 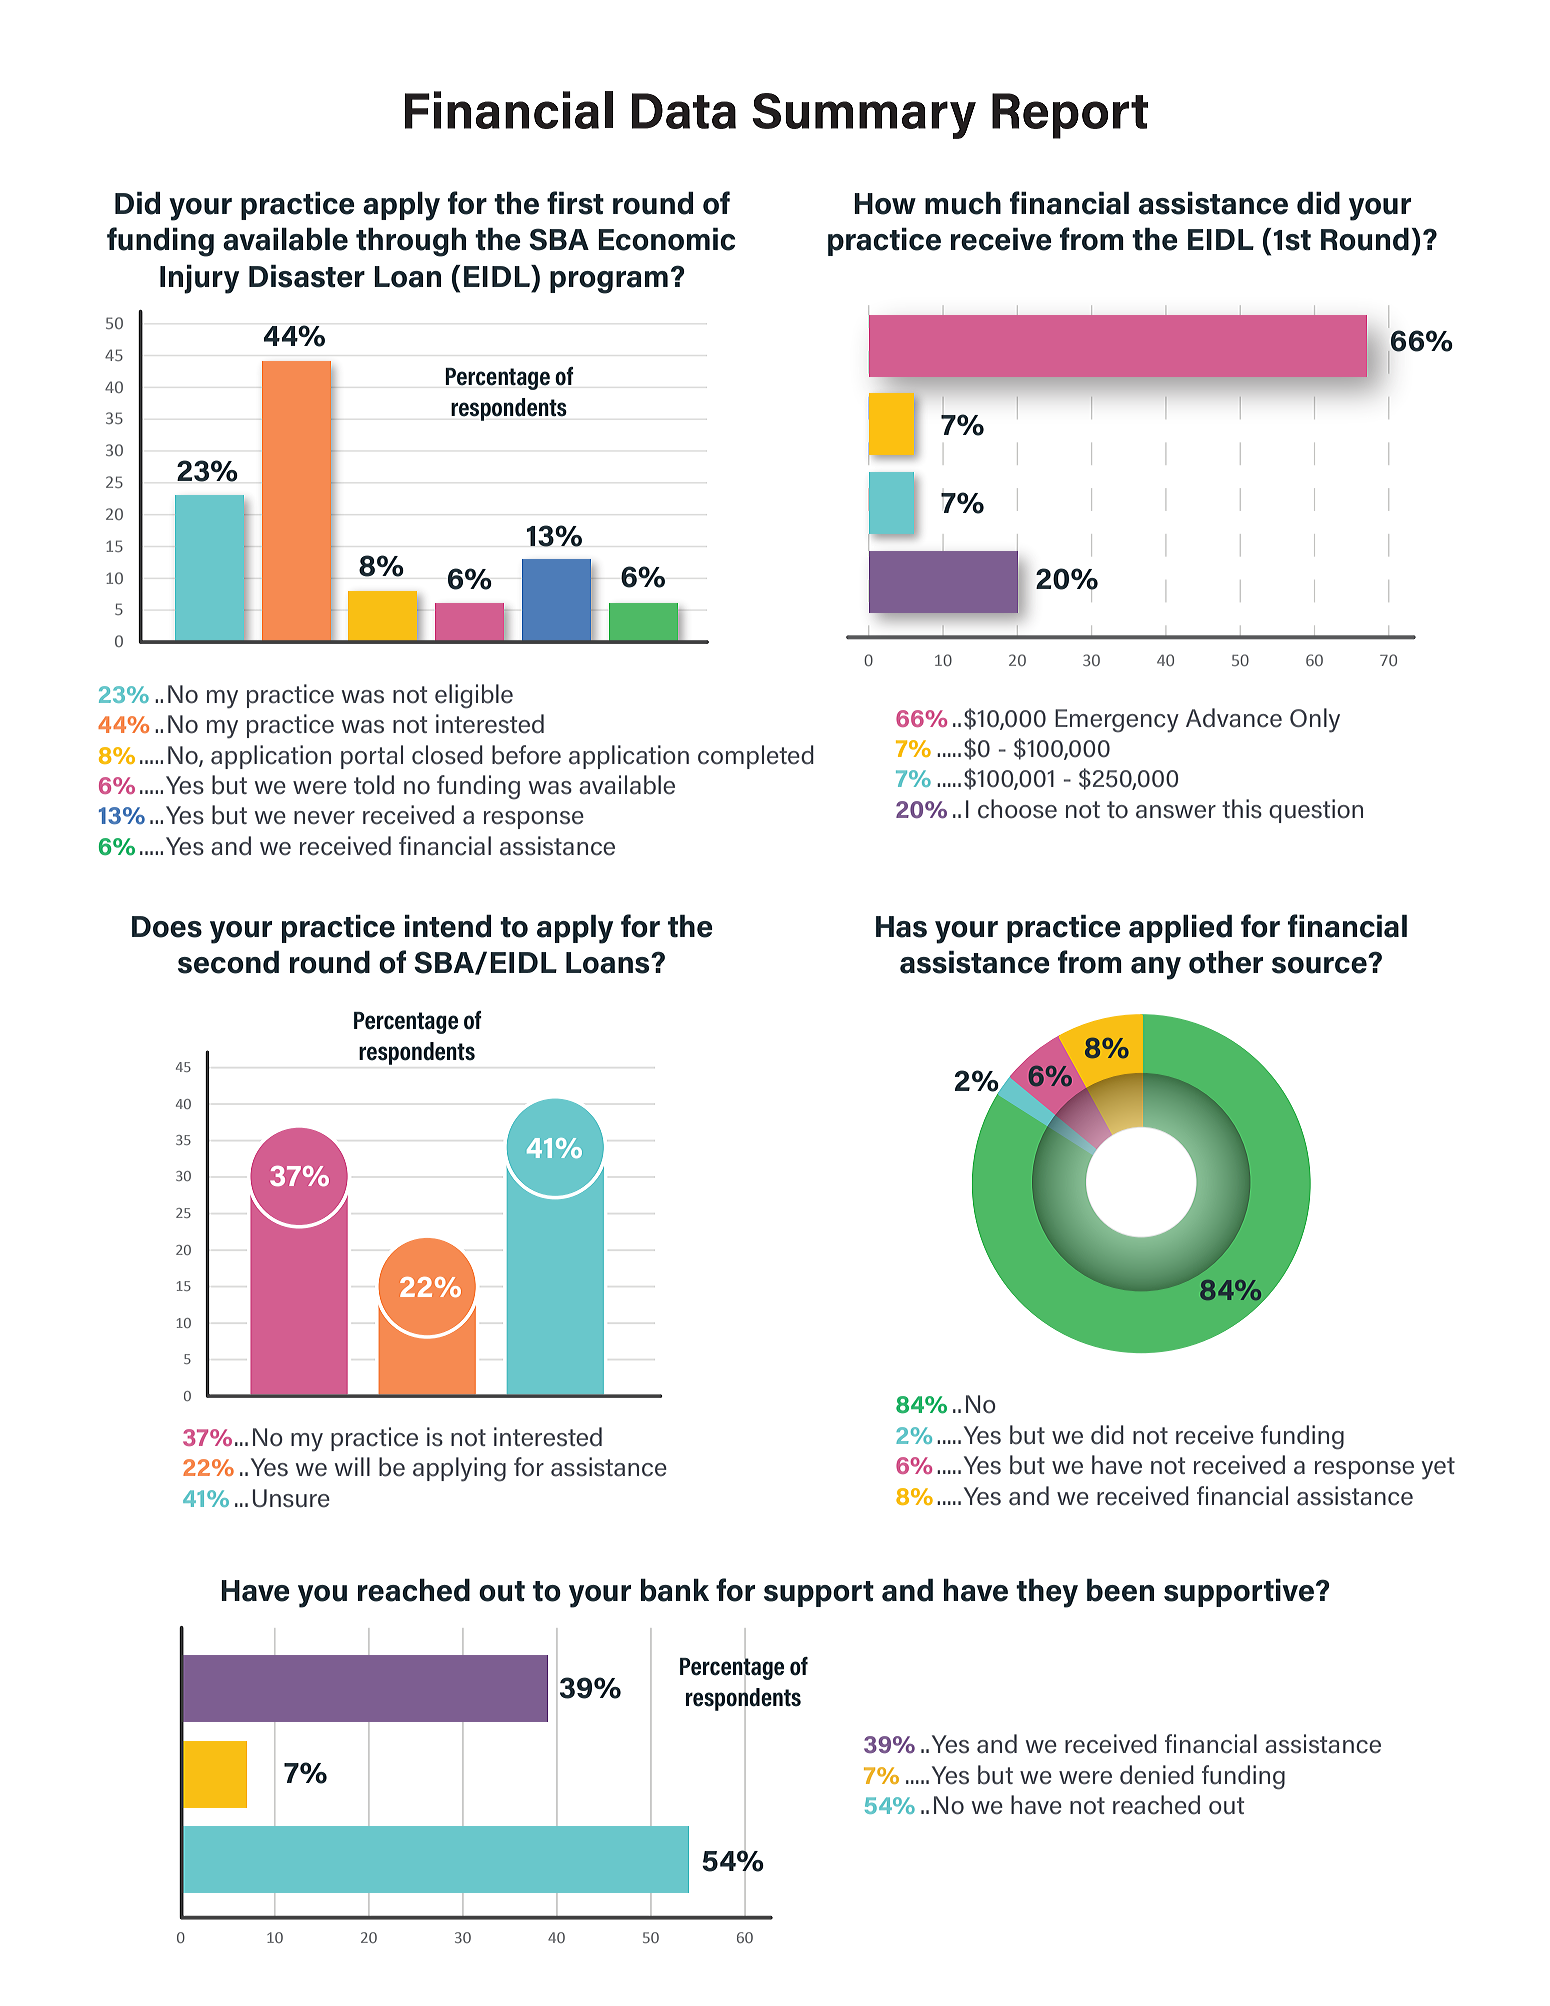 I want to click on Has, so click(x=901, y=927).
